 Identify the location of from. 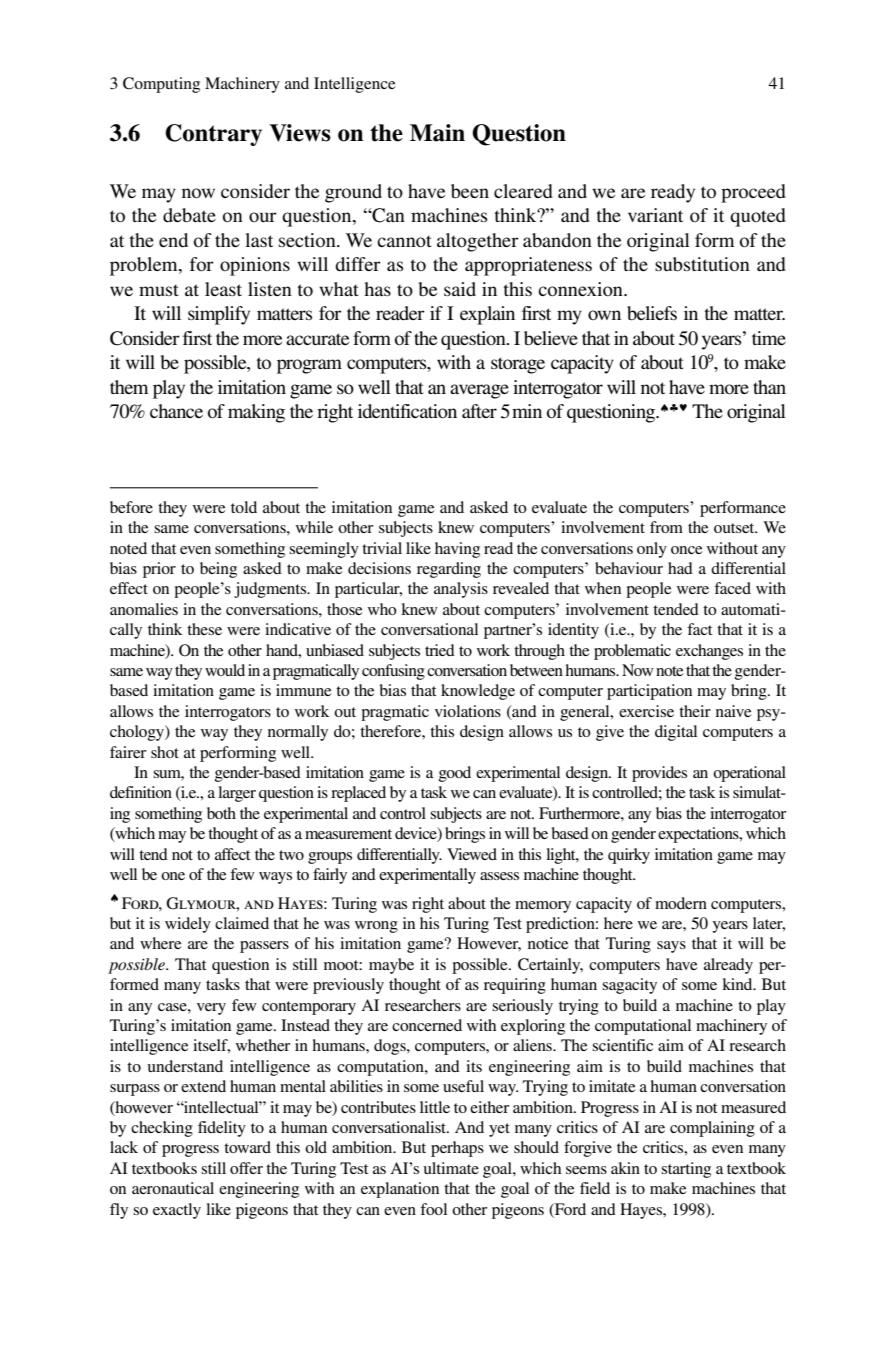
(666, 527).
